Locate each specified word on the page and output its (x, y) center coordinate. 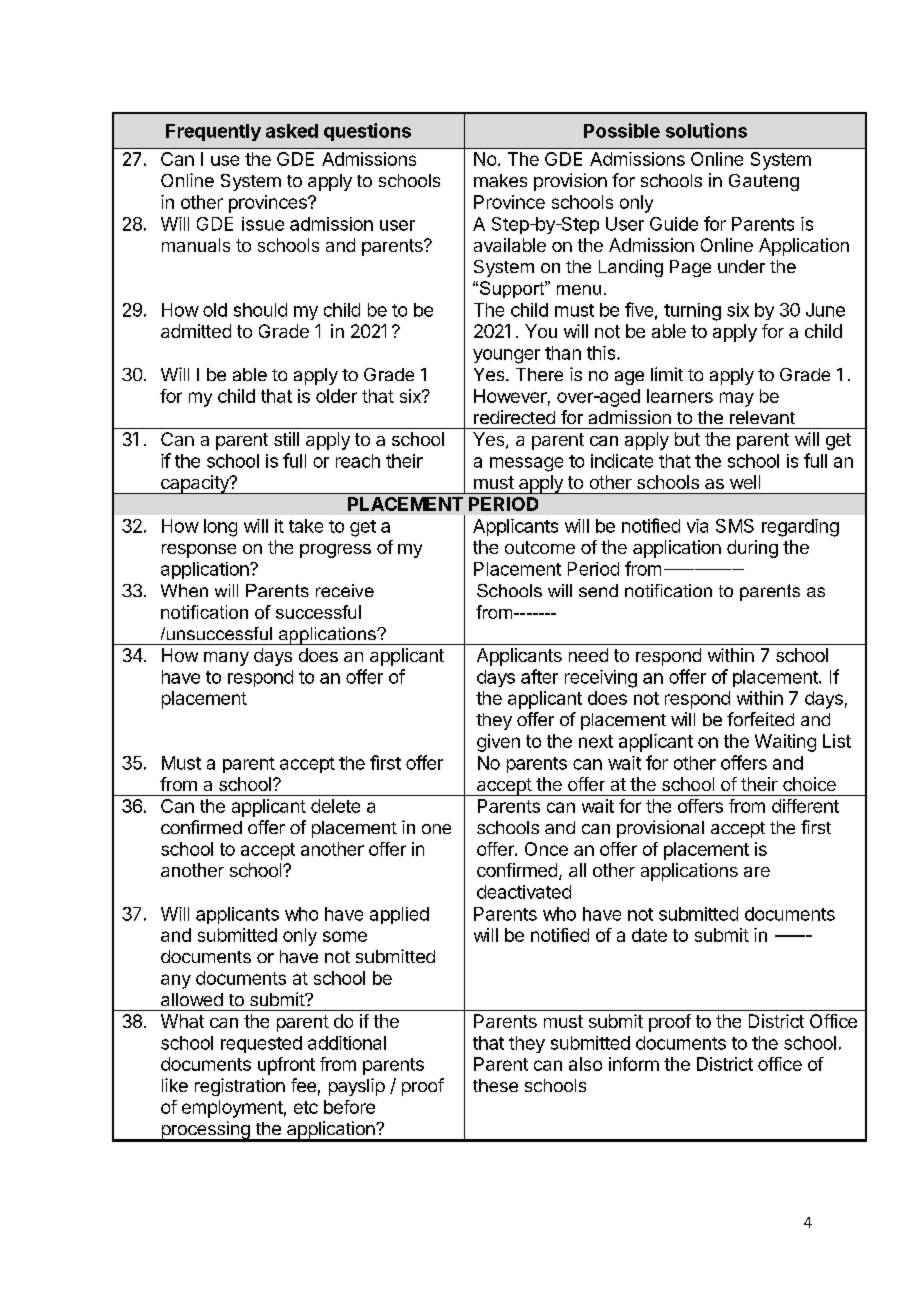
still (286, 439)
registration (240, 1087)
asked (292, 131)
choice (809, 784)
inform (634, 1064)
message (526, 464)
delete (335, 806)
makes (500, 180)
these (495, 1085)
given (498, 743)
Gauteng (764, 182)
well (745, 482)
